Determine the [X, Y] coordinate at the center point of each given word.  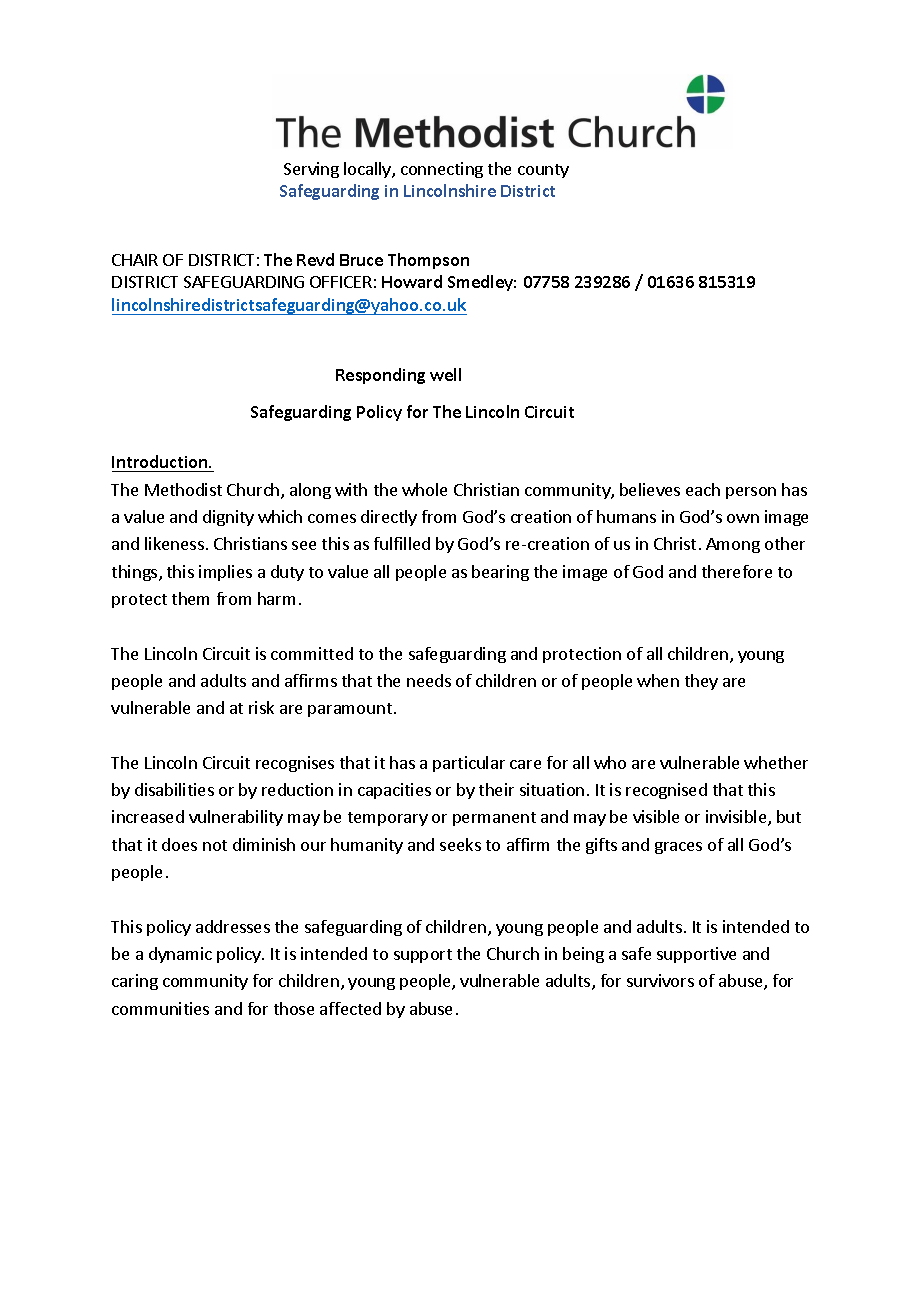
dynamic [180, 955]
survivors [660, 980]
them [190, 598]
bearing [500, 573]
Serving [311, 170]
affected [350, 1008]
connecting [442, 170]
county [543, 171]
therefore [737, 571]
